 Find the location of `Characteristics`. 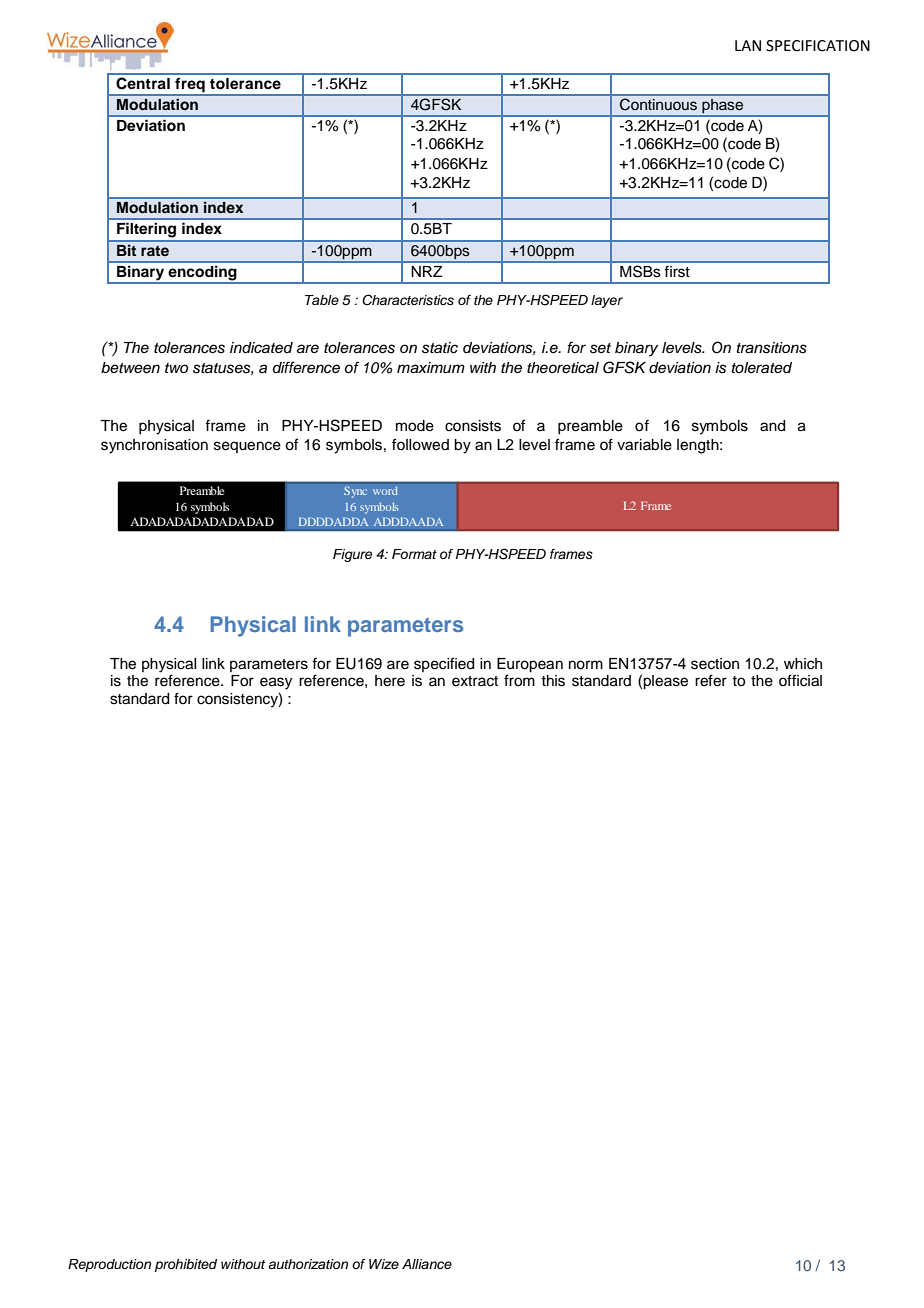

Characteristics is located at coordinates (408, 300).
